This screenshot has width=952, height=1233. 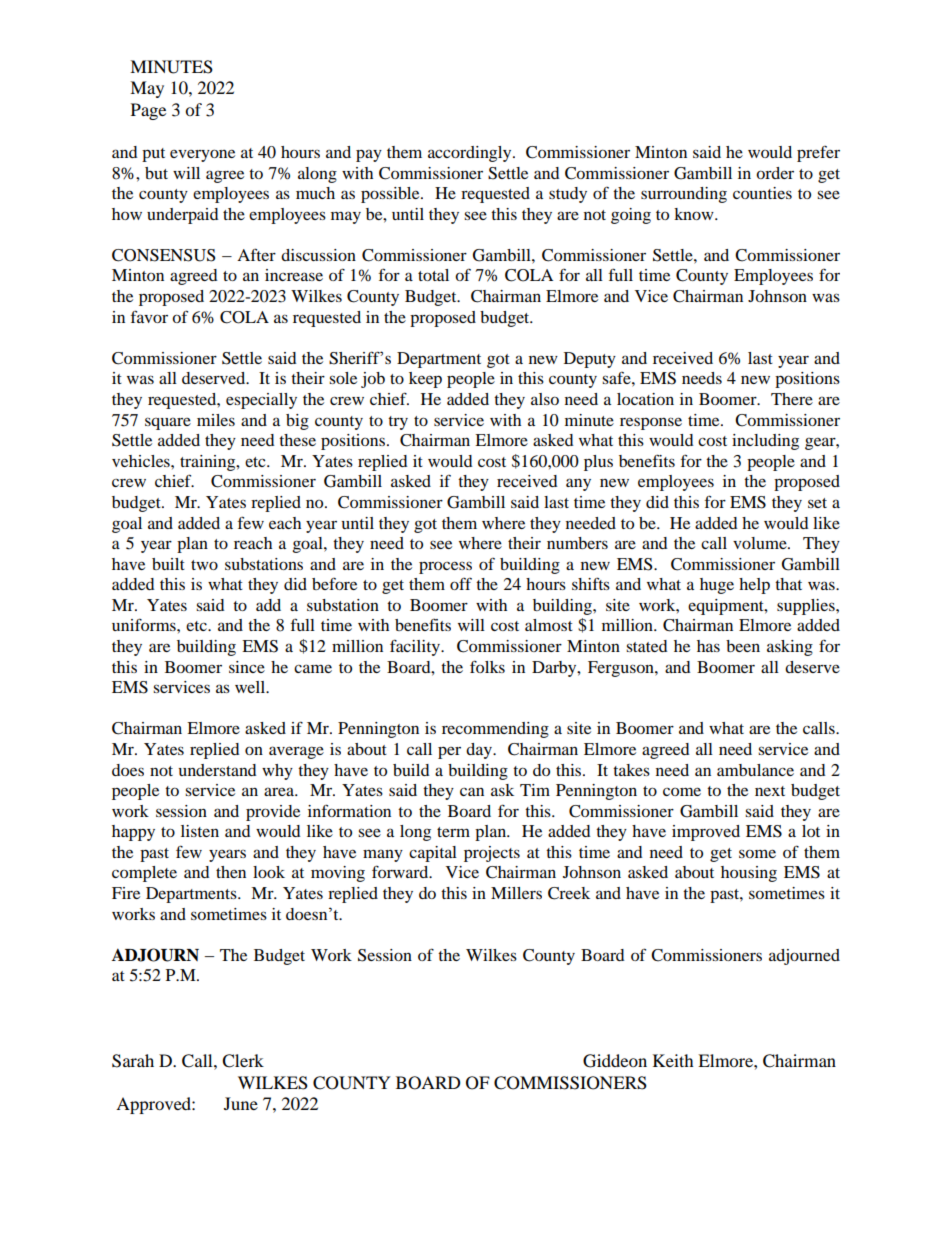 I want to click on process, so click(x=445, y=568).
